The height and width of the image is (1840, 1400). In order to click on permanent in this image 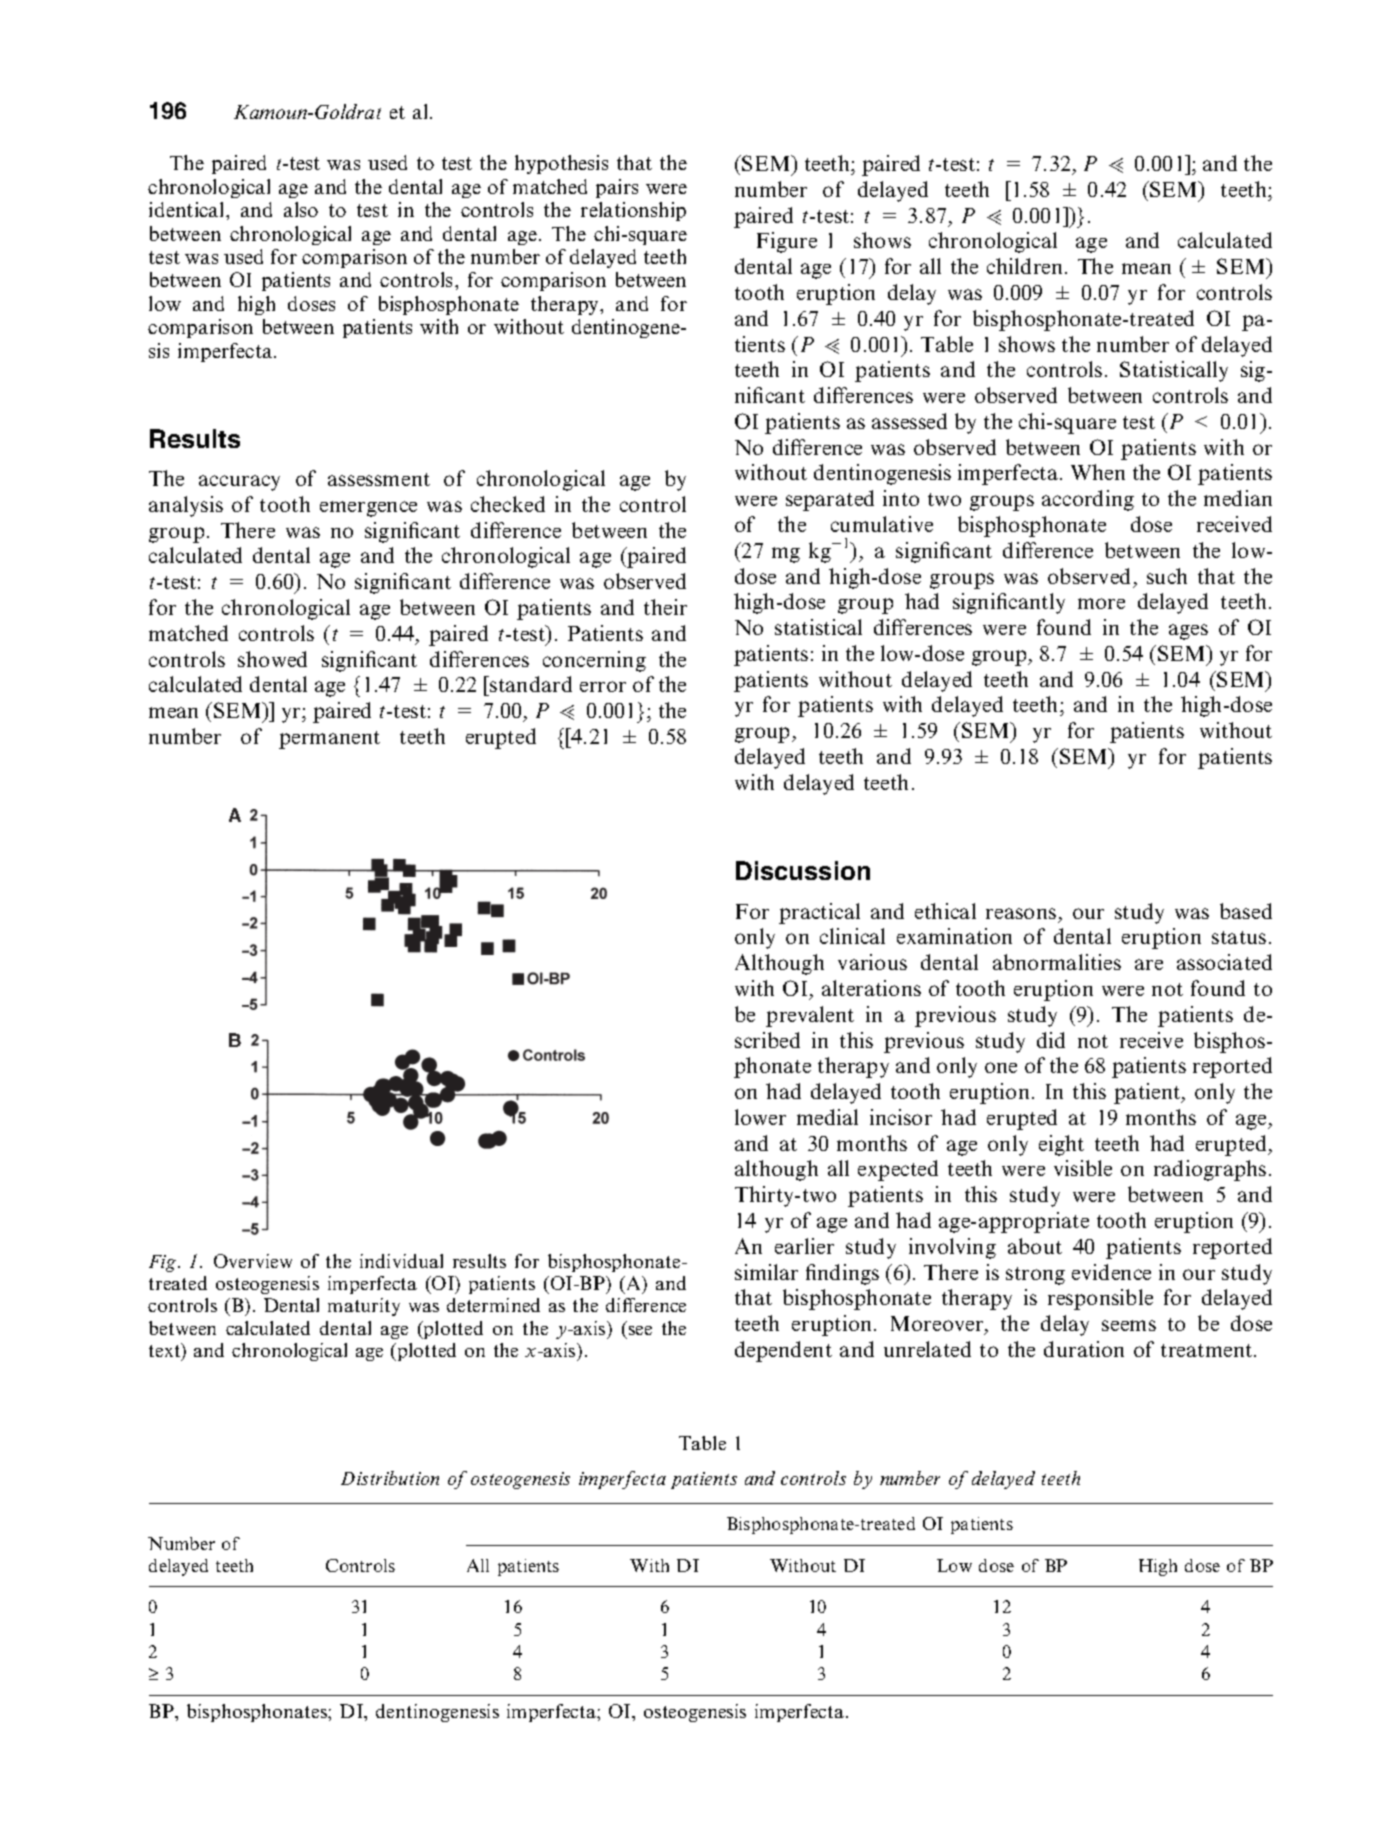, I will do `click(329, 740)`.
